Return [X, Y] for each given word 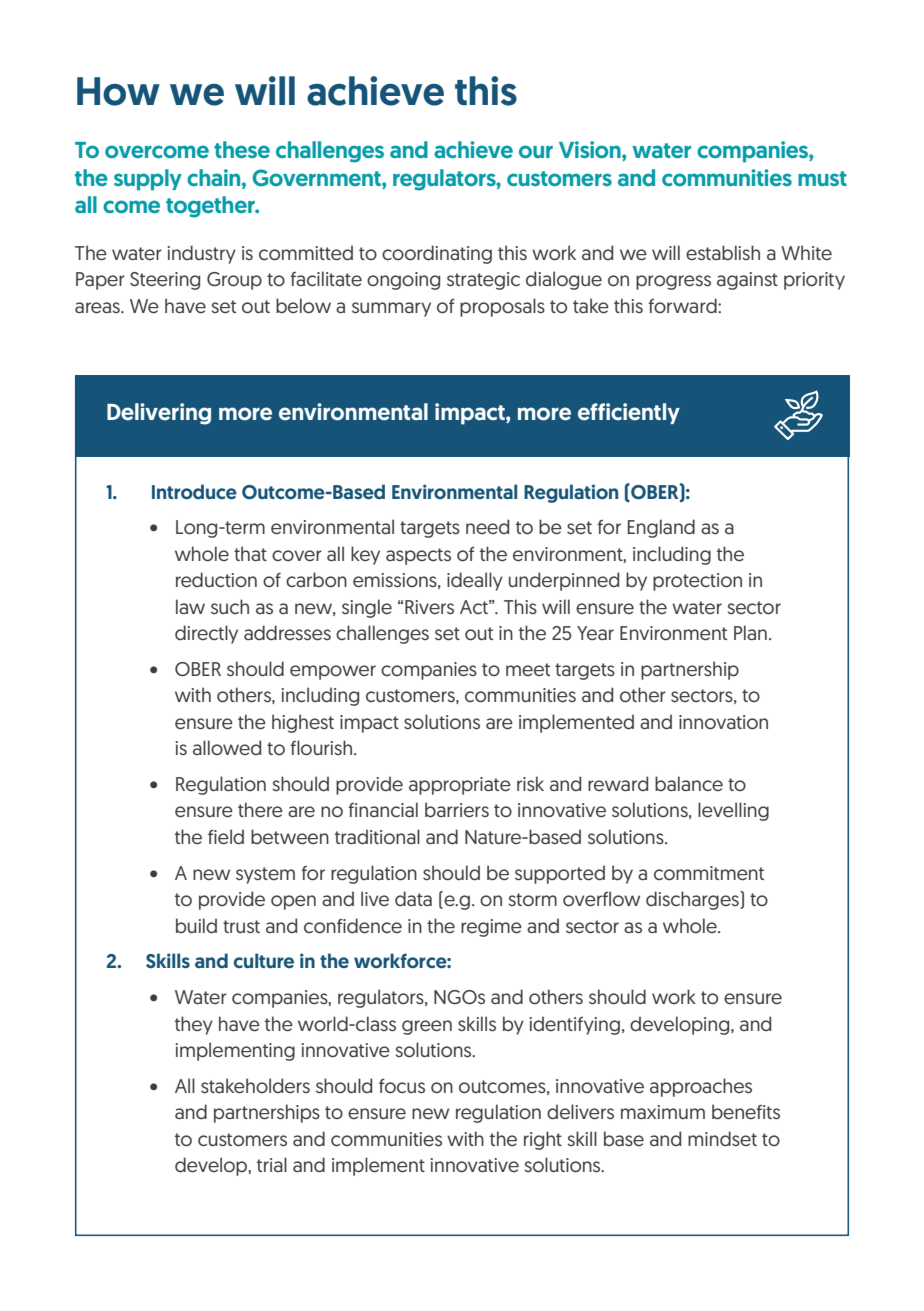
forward [683, 306]
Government [317, 177]
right [543, 1140]
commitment [709, 873]
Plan [750, 632]
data [413, 899]
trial [272, 1164]
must [822, 178]
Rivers [429, 607]
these [242, 149]
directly [206, 634]
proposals [502, 307]
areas [98, 308]
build [196, 925]
